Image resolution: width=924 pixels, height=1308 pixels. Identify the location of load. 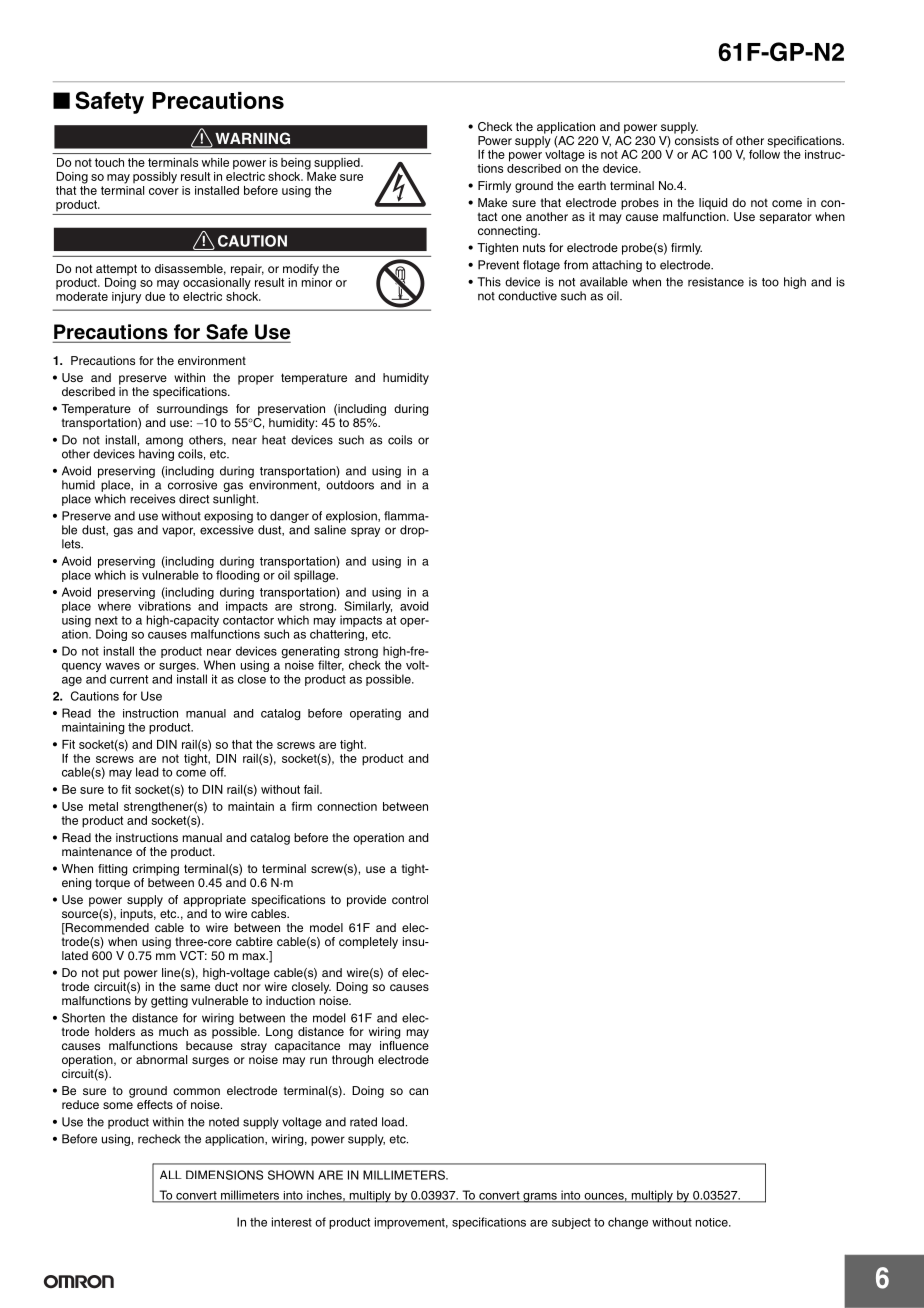
(393, 1122).
